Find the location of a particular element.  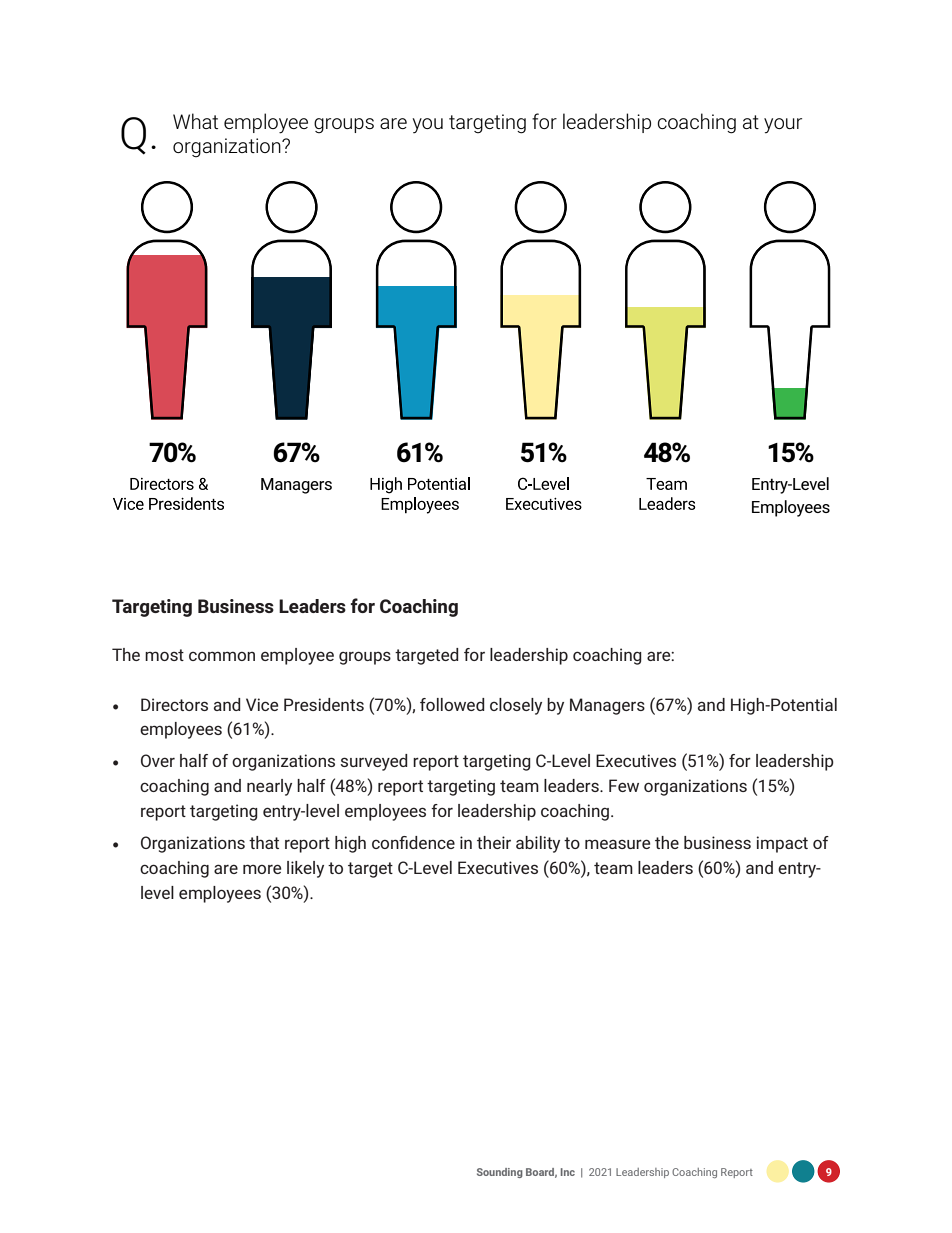

closely is located at coordinates (516, 706).
